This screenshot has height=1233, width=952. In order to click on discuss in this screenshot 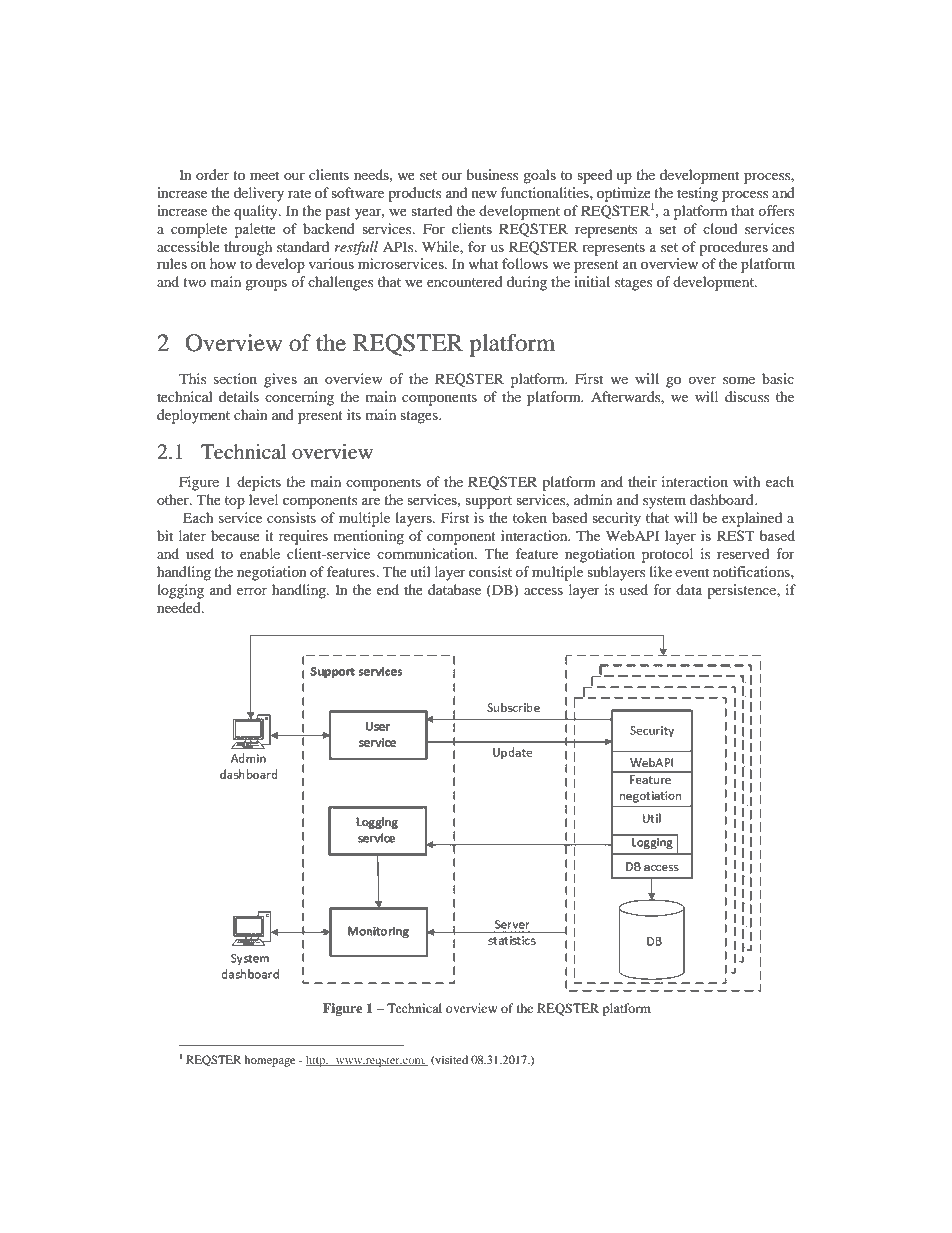, I will do `click(747, 396)`.
